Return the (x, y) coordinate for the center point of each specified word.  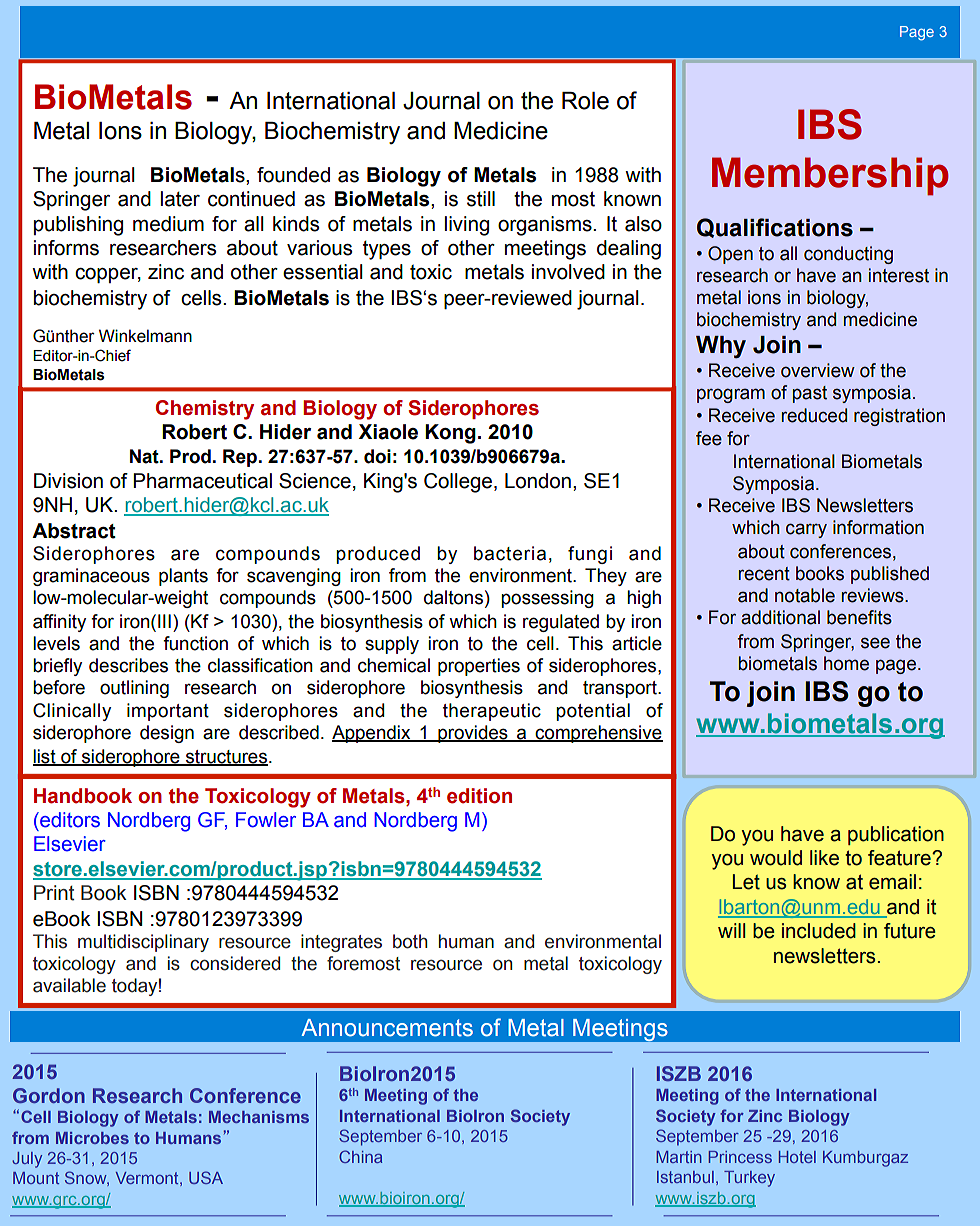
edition (479, 796)
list (45, 757)
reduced (814, 415)
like (824, 858)
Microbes (92, 1138)
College (458, 483)
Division (68, 481)
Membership (830, 176)
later (180, 199)
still (481, 199)
